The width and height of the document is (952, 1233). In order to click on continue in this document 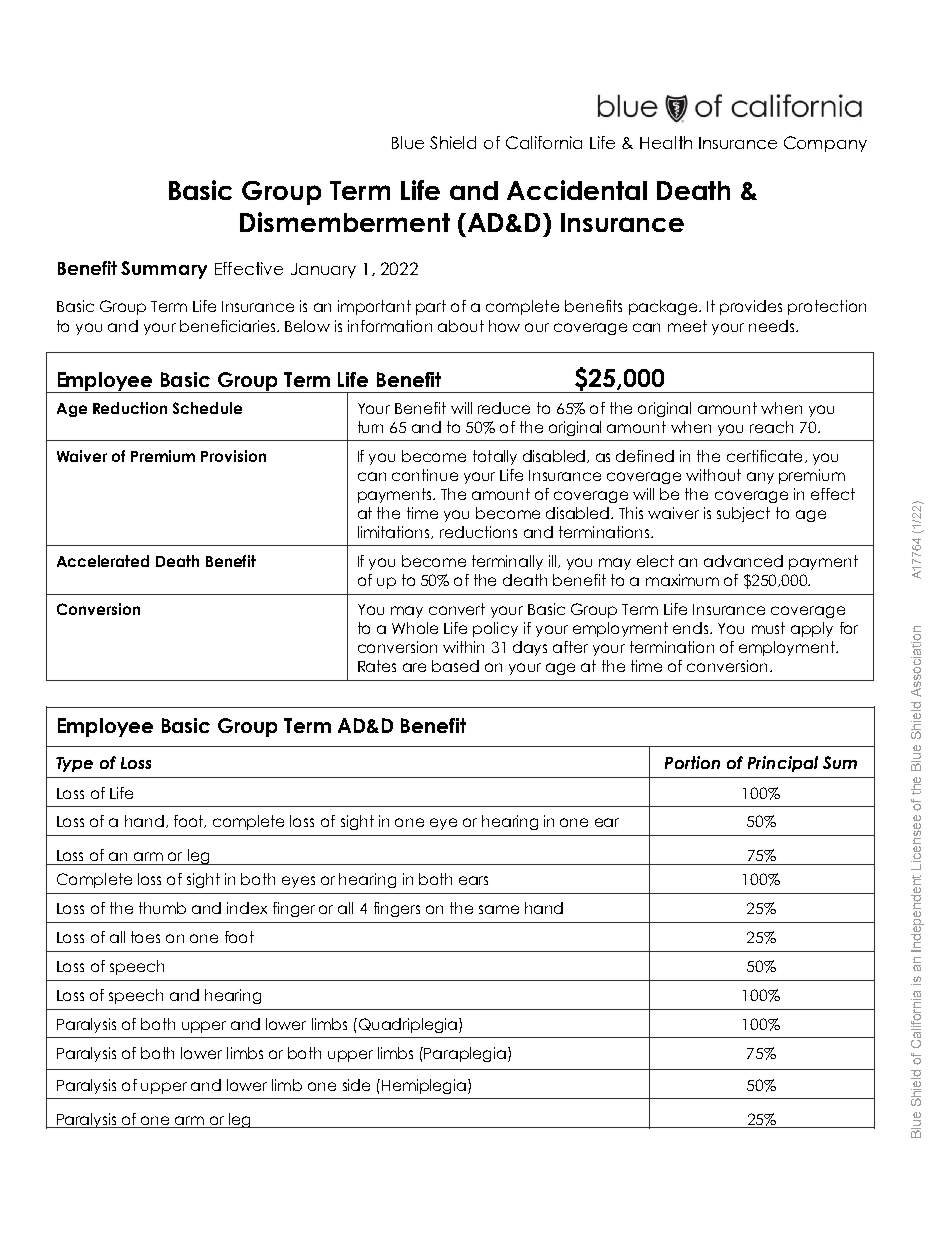, I will do `click(425, 475)`.
